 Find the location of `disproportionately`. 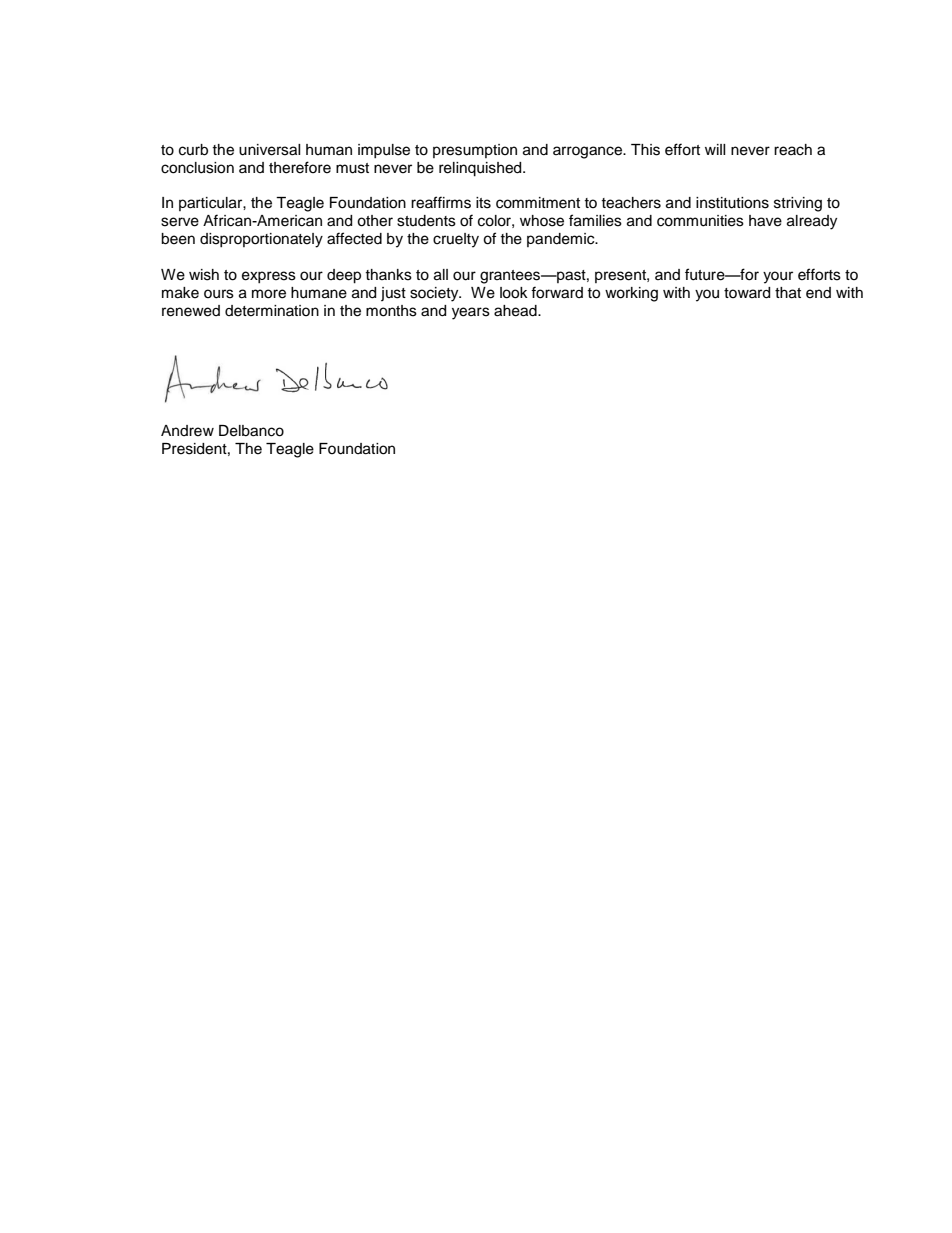

disproportionately is located at coordinates (261, 240).
